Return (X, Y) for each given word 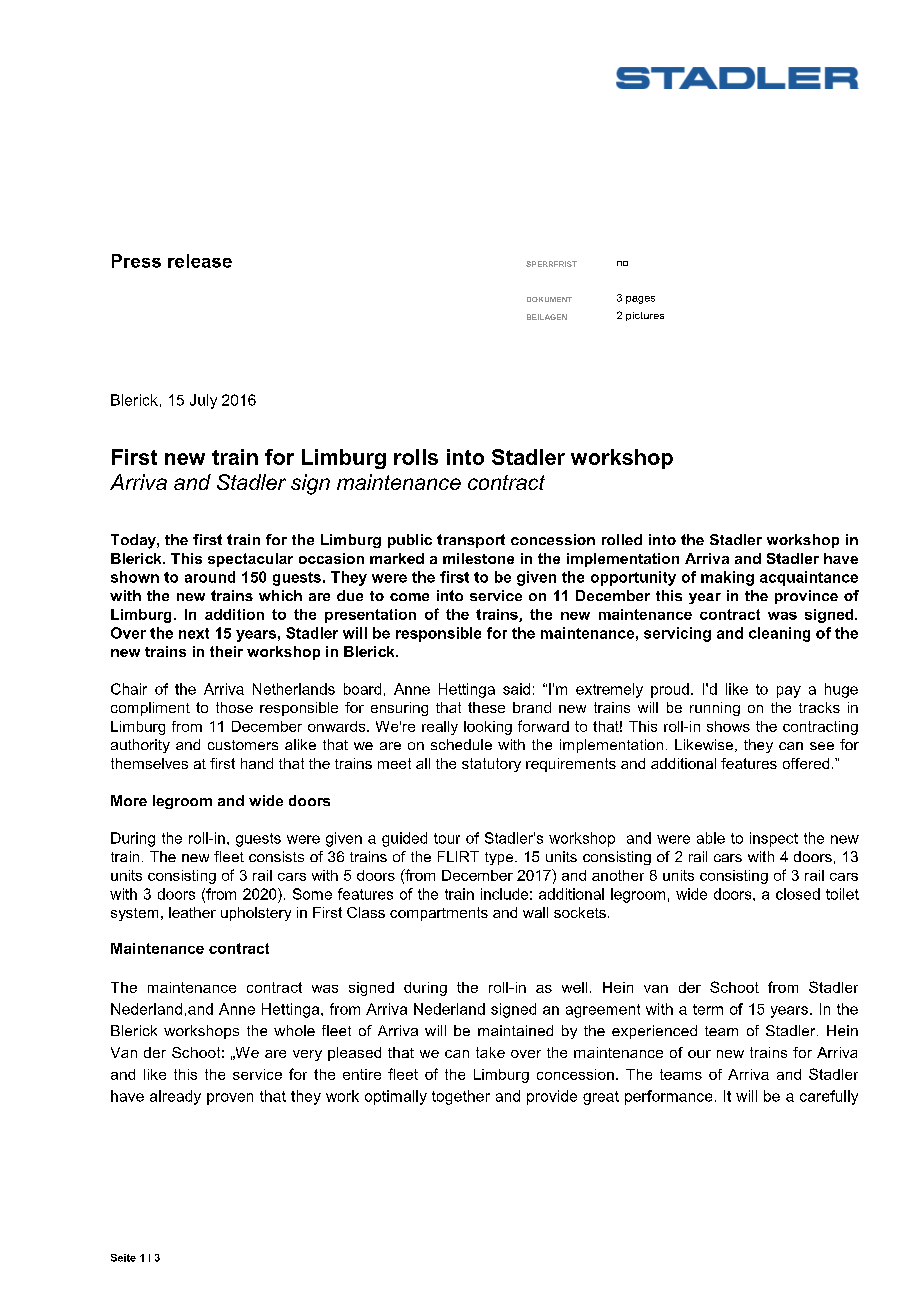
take (490, 1052)
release (200, 261)
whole (294, 1030)
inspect (774, 839)
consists (276, 856)
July (203, 401)
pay (789, 692)
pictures (645, 316)
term (708, 1009)
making (727, 578)
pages (640, 300)
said (516, 689)
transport (471, 541)
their (226, 651)
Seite (123, 1258)
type (500, 858)
